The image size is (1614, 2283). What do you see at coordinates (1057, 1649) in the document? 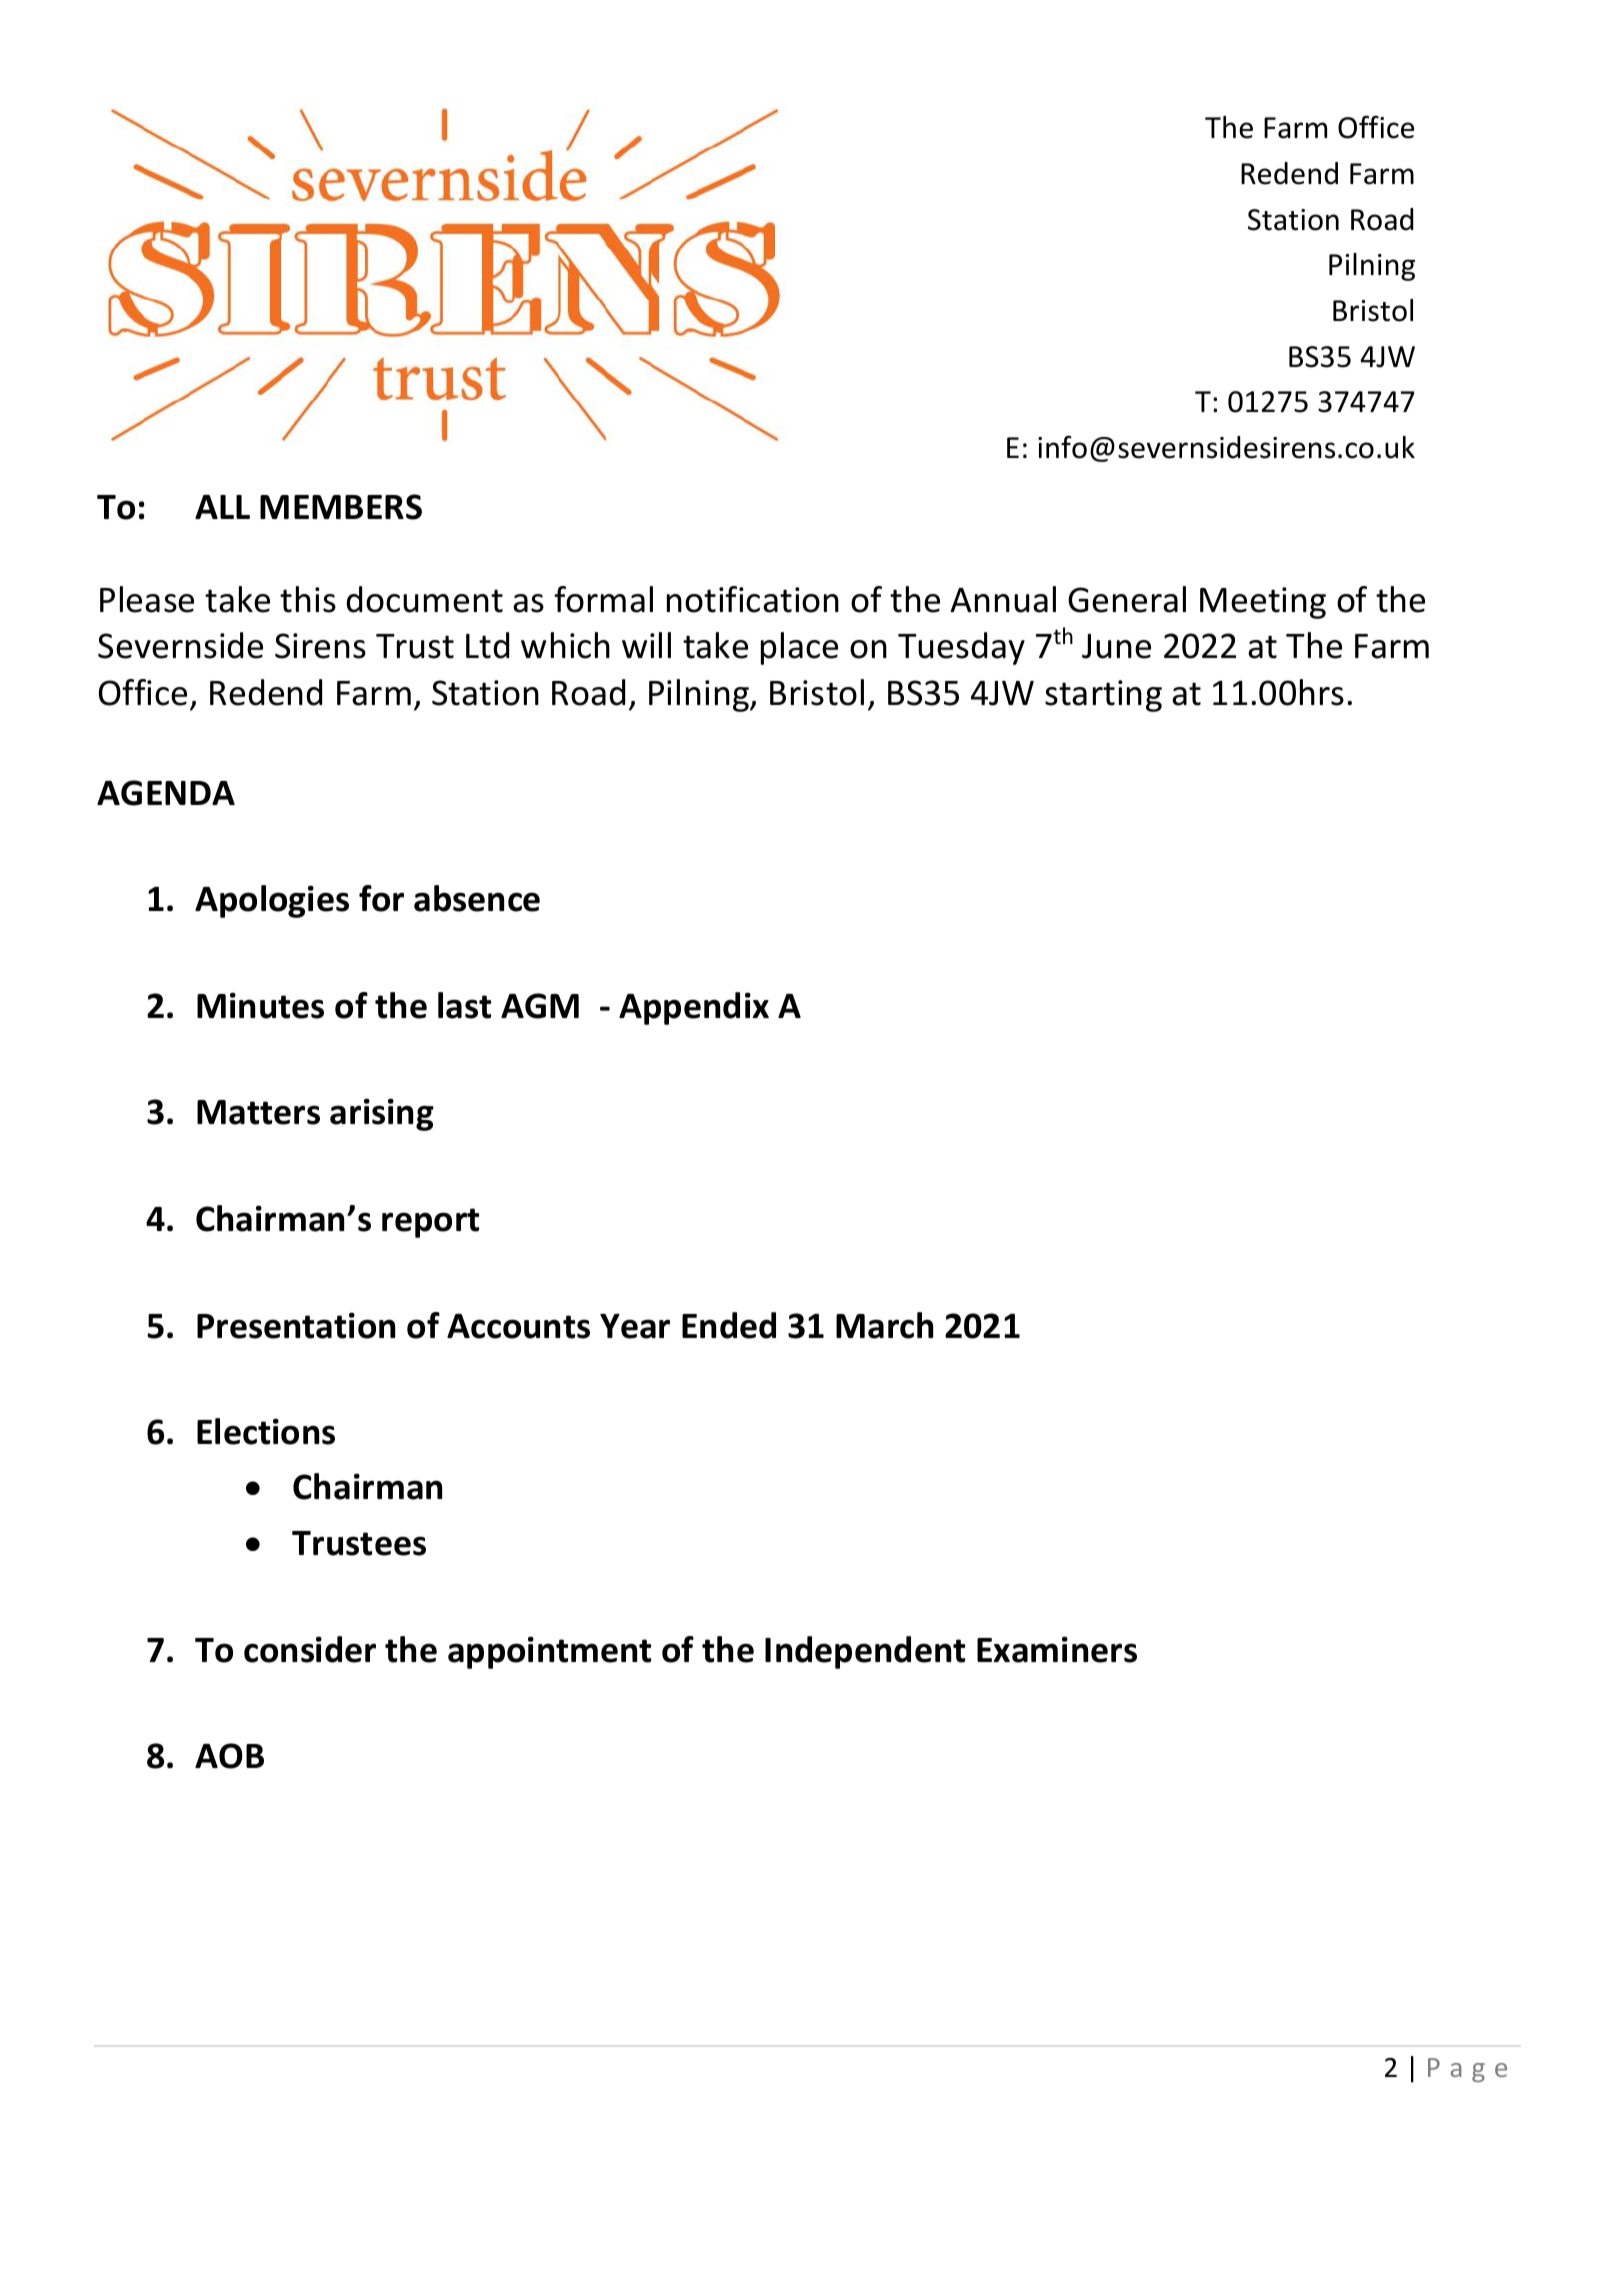
I see `Examiners` at bounding box center [1057, 1649].
